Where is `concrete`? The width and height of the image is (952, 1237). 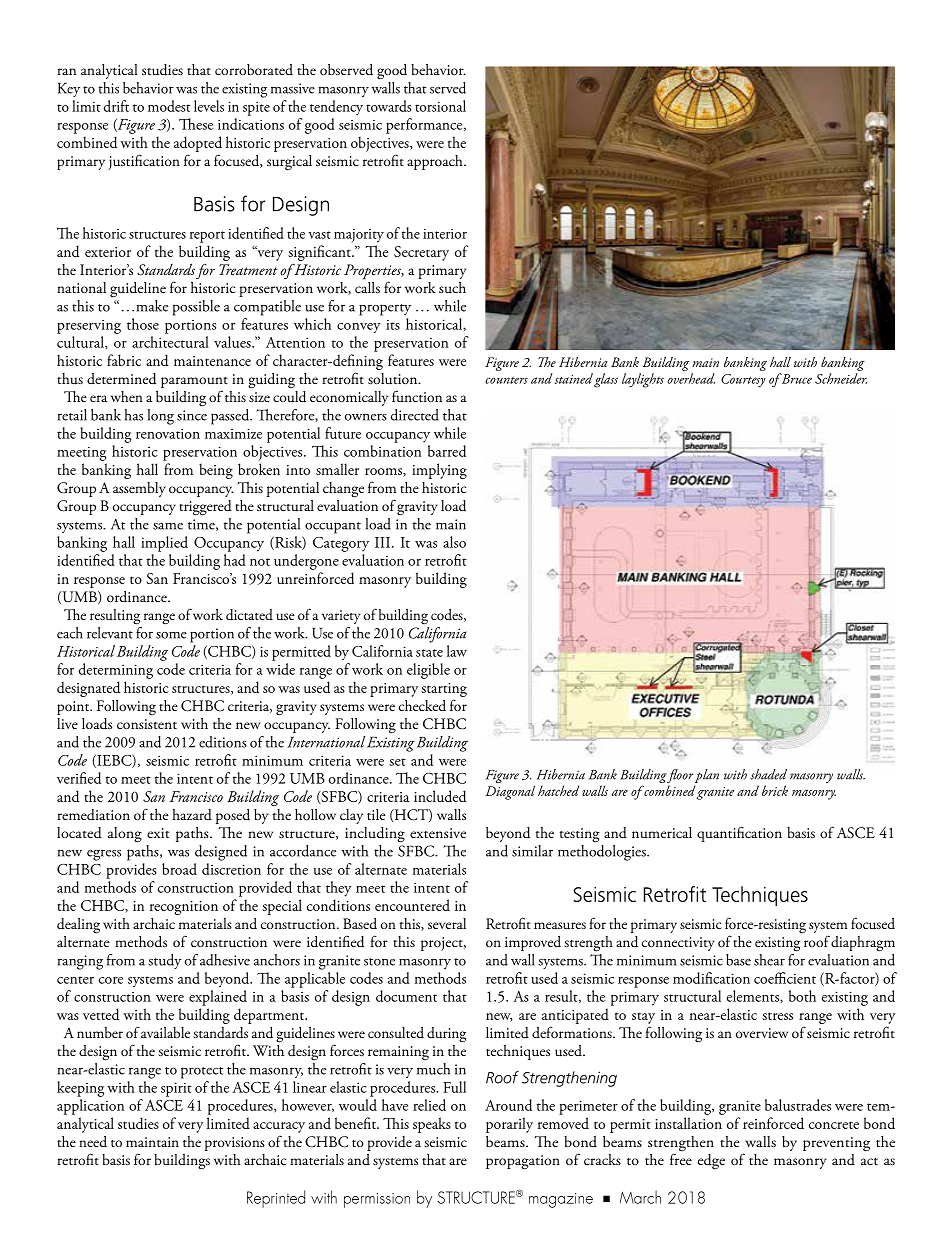
concrete is located at coordinates (834, 1125).
